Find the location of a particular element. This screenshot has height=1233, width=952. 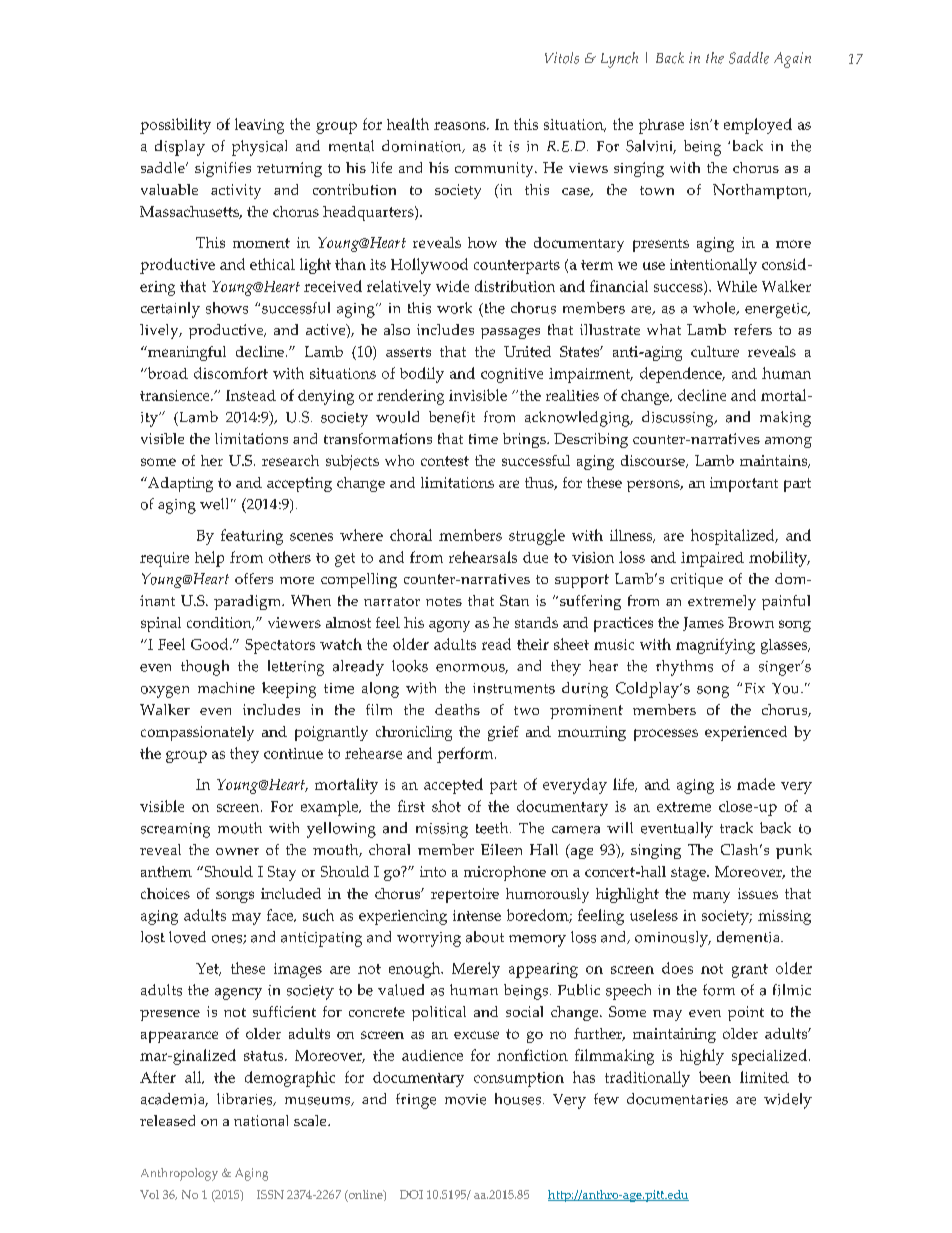

agony is located at coordinates (449, 626).
